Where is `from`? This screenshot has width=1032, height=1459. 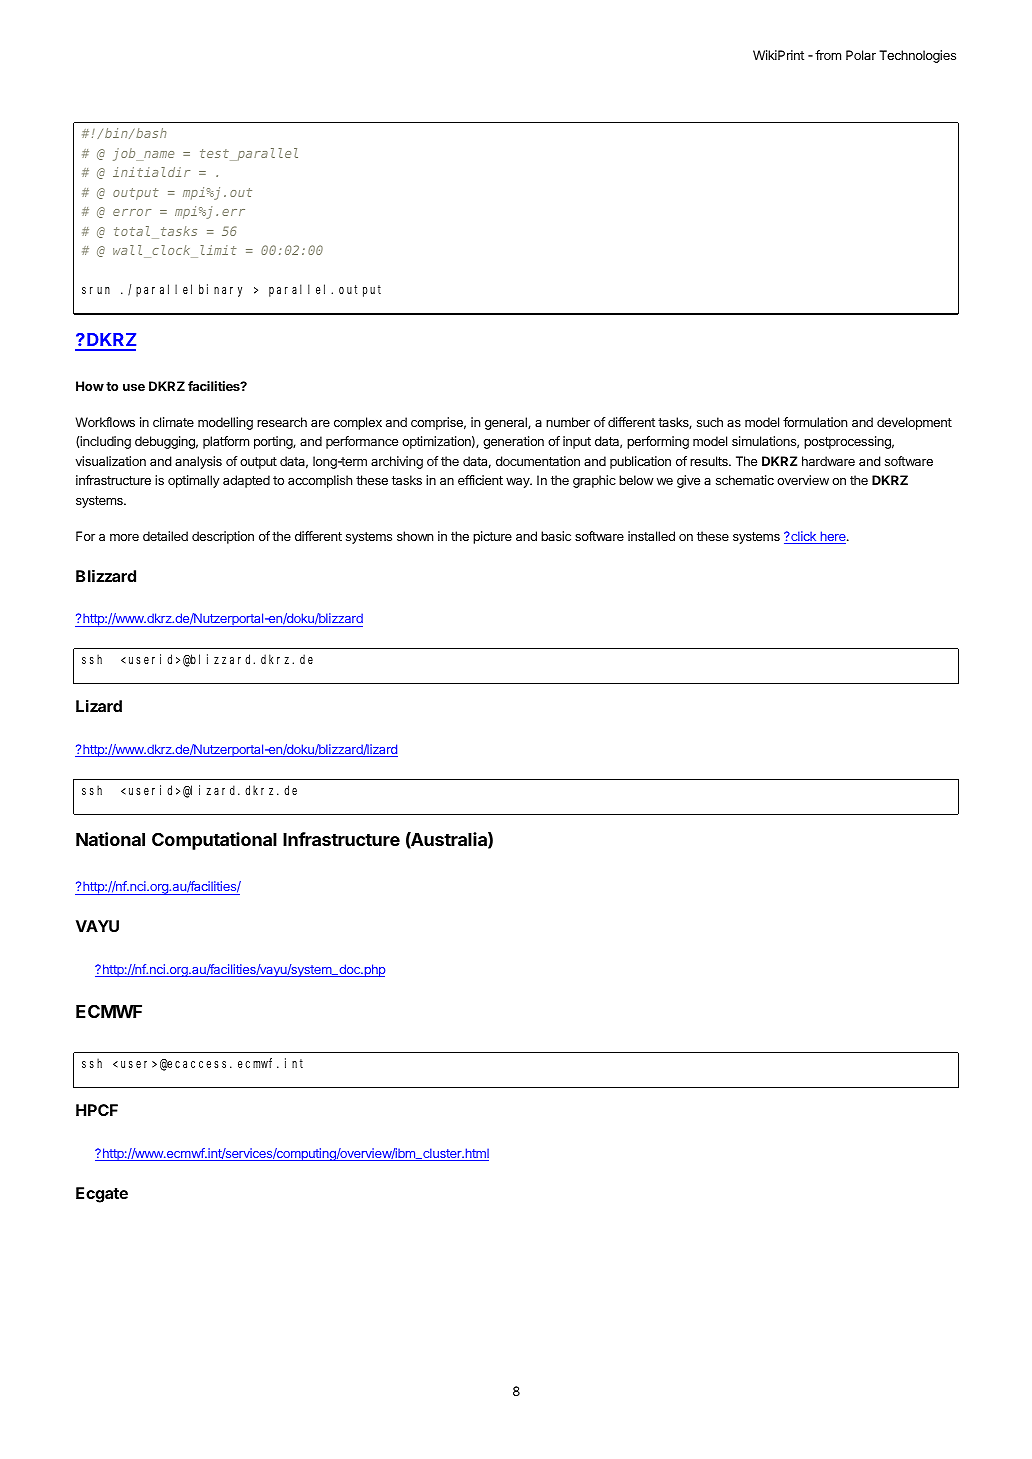
from is located at coordinates (828, 55).
